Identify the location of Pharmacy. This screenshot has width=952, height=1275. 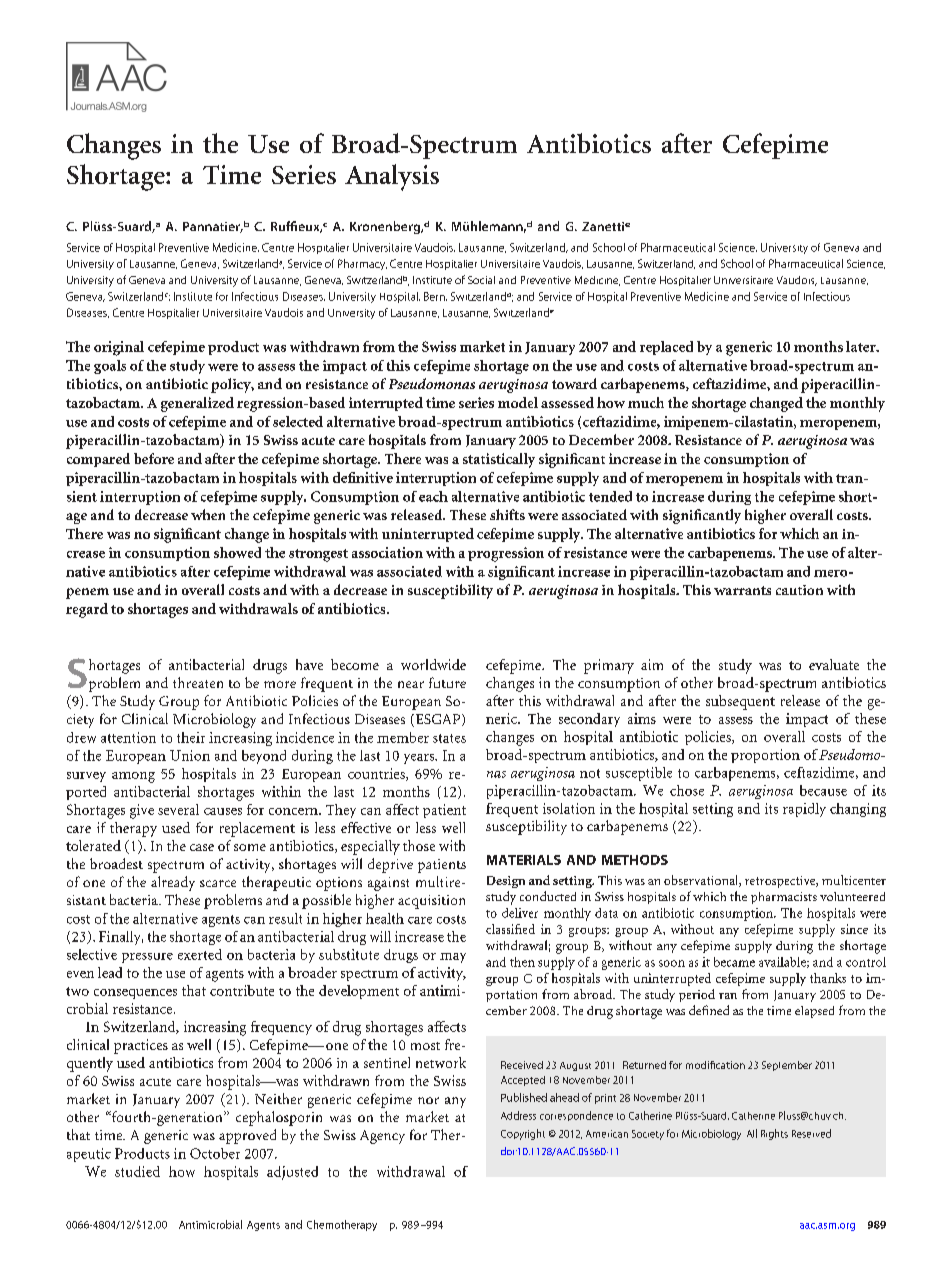
(362, 264).
